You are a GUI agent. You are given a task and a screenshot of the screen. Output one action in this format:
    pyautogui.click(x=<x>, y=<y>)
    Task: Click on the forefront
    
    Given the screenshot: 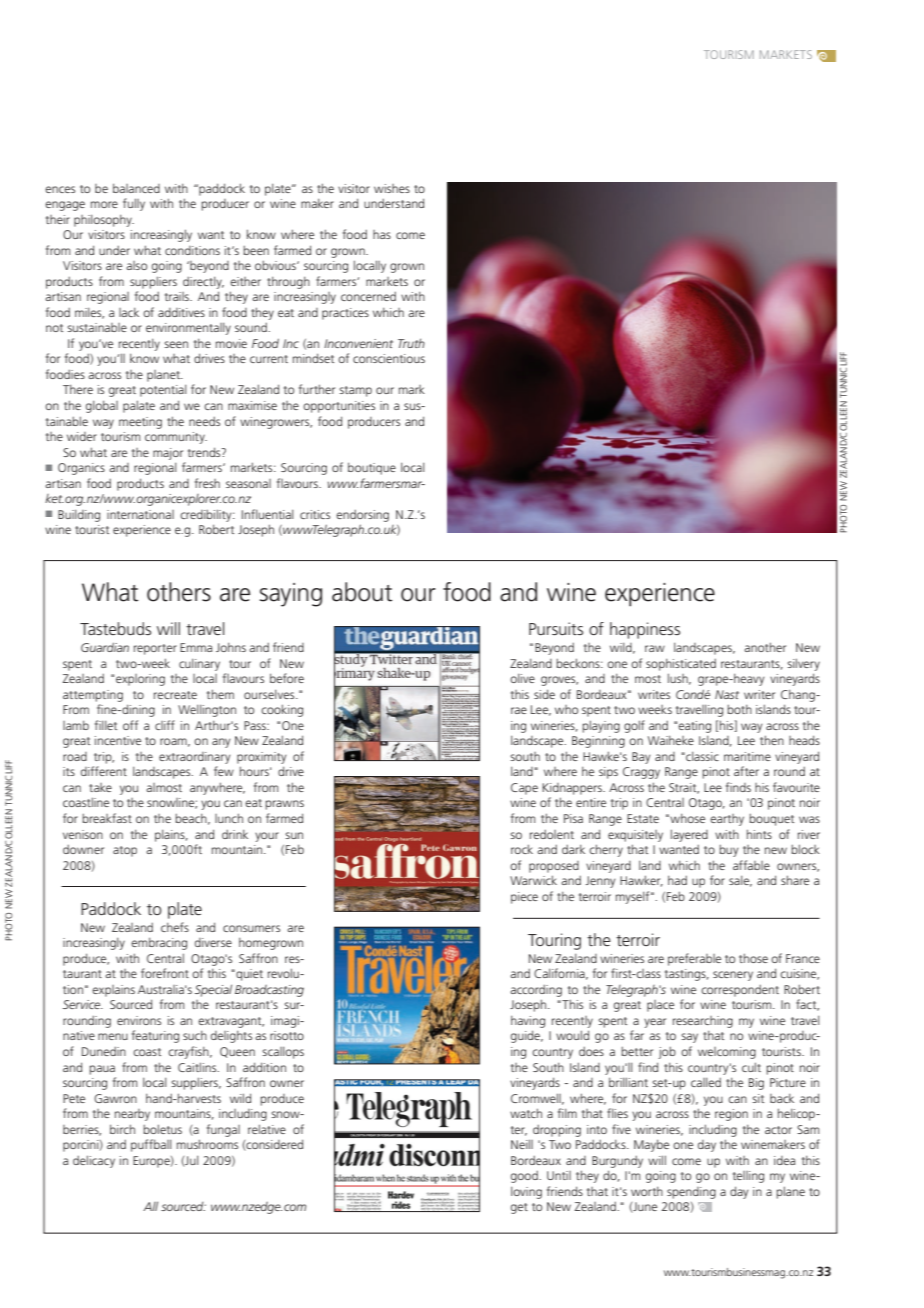 What is the action you would take?
    pyautogui.click(x=165, y=973)
